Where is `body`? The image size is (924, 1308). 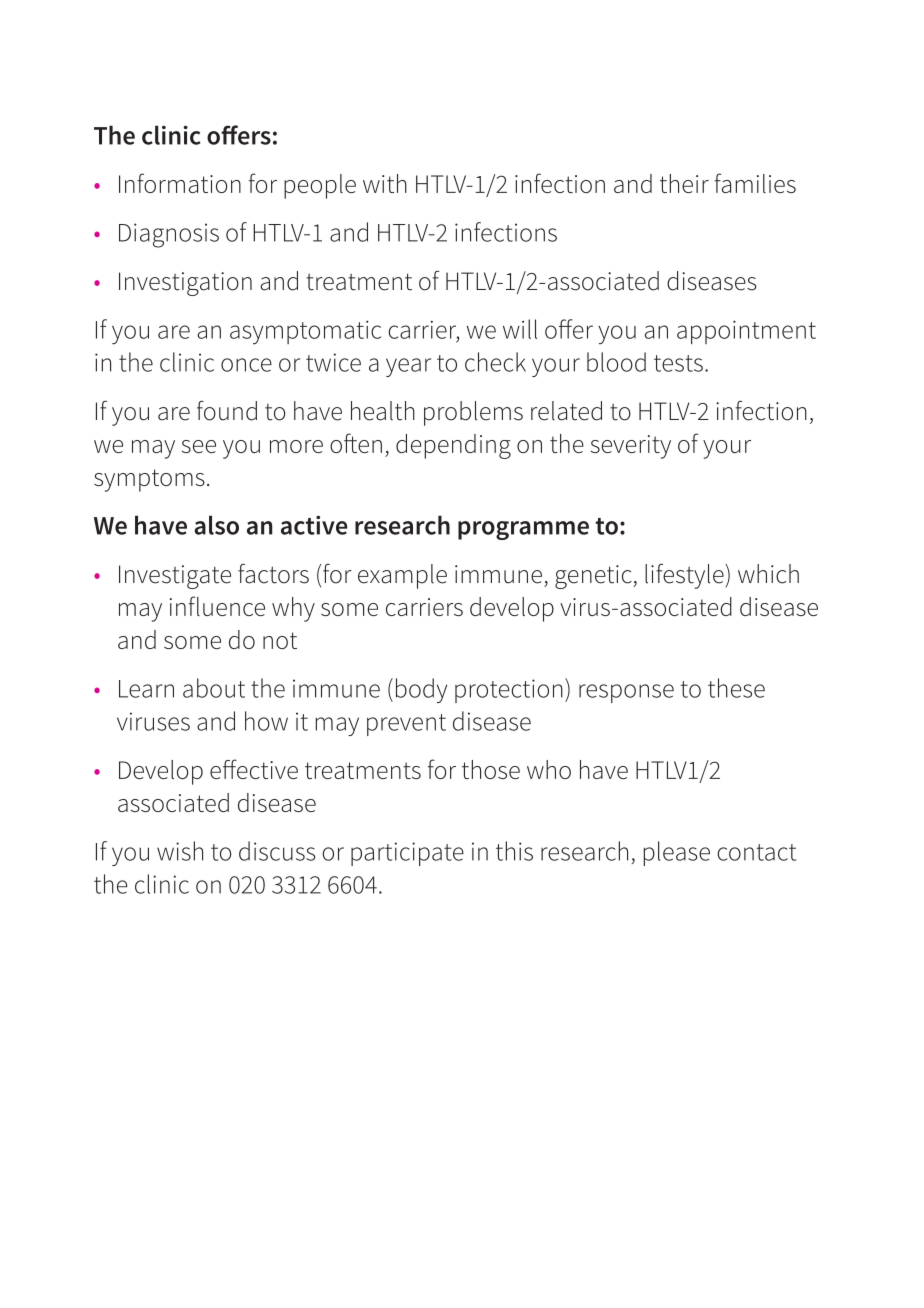
body is located at coordinates (421, 690).
